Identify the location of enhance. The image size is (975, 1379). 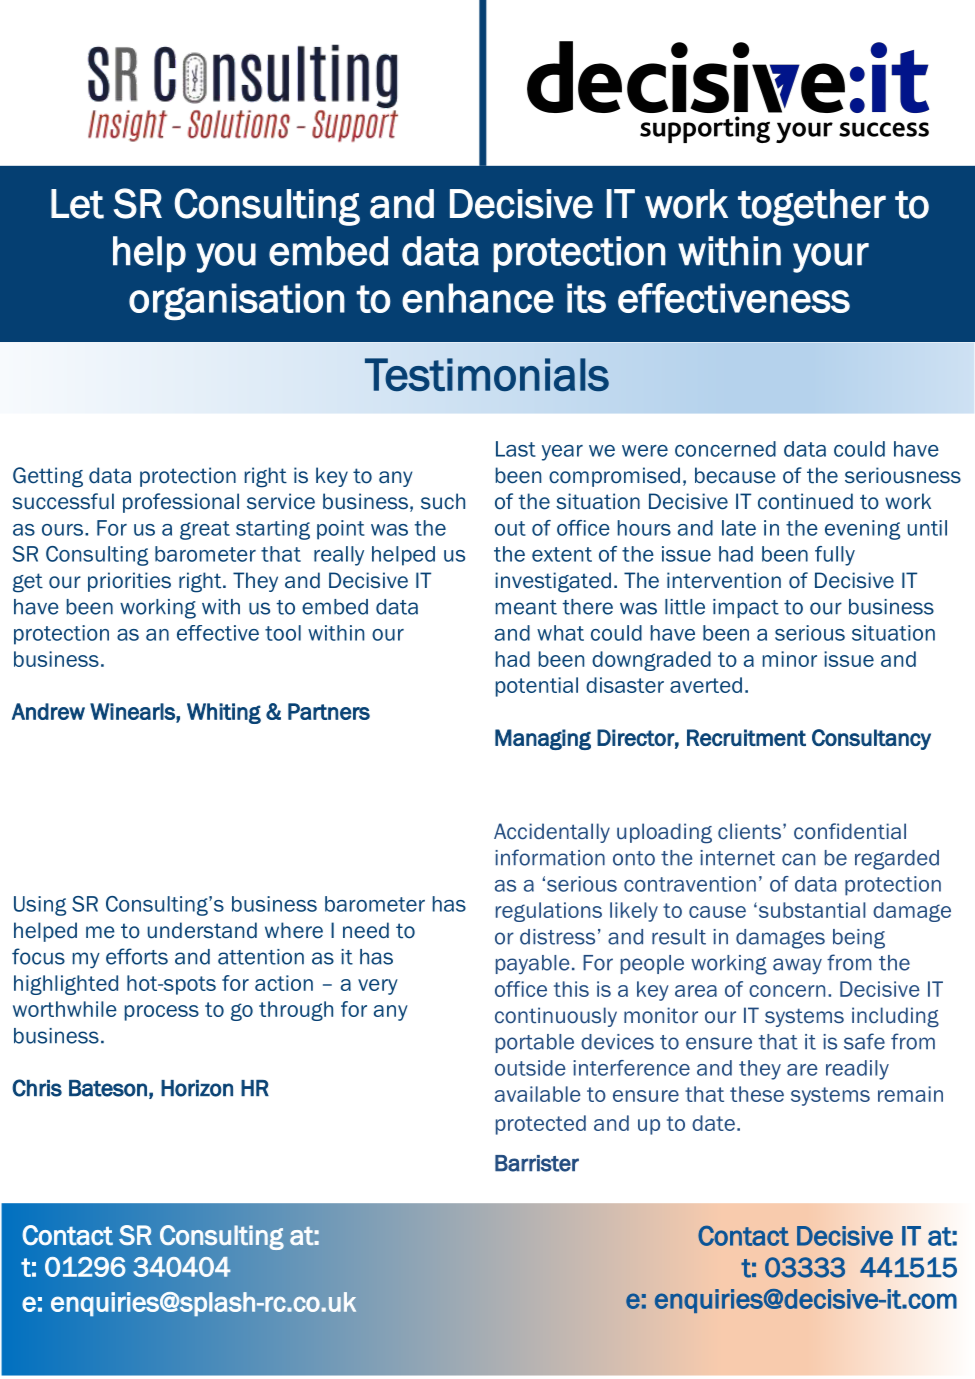
(478, 298).
